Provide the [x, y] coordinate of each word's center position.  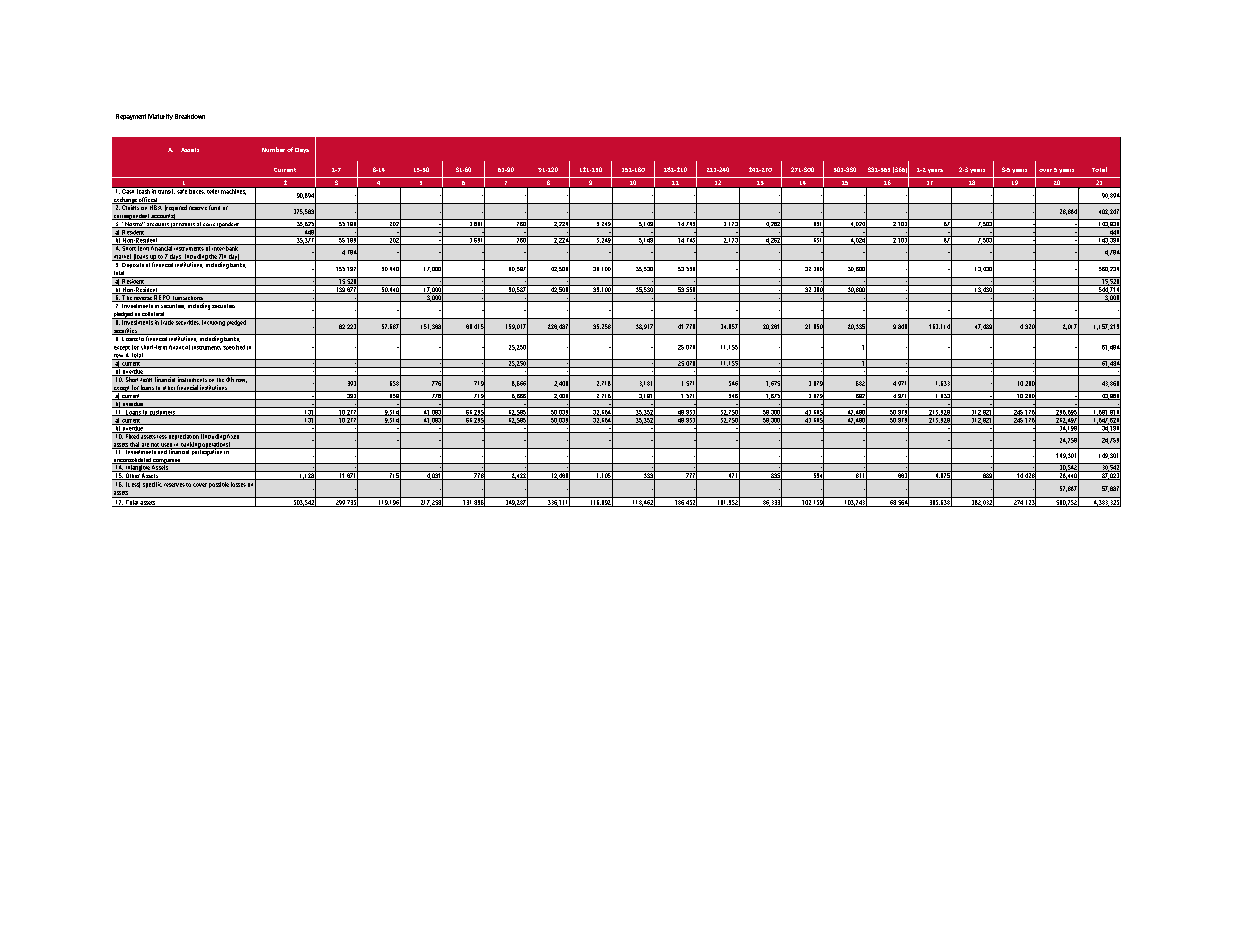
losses [238, 484]
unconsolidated [132, 461]
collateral [153, 315]
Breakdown [190, 116]
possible [219, 485]
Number [273, 149]
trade [167, 321]
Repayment [131, 117]
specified [234, 347]
